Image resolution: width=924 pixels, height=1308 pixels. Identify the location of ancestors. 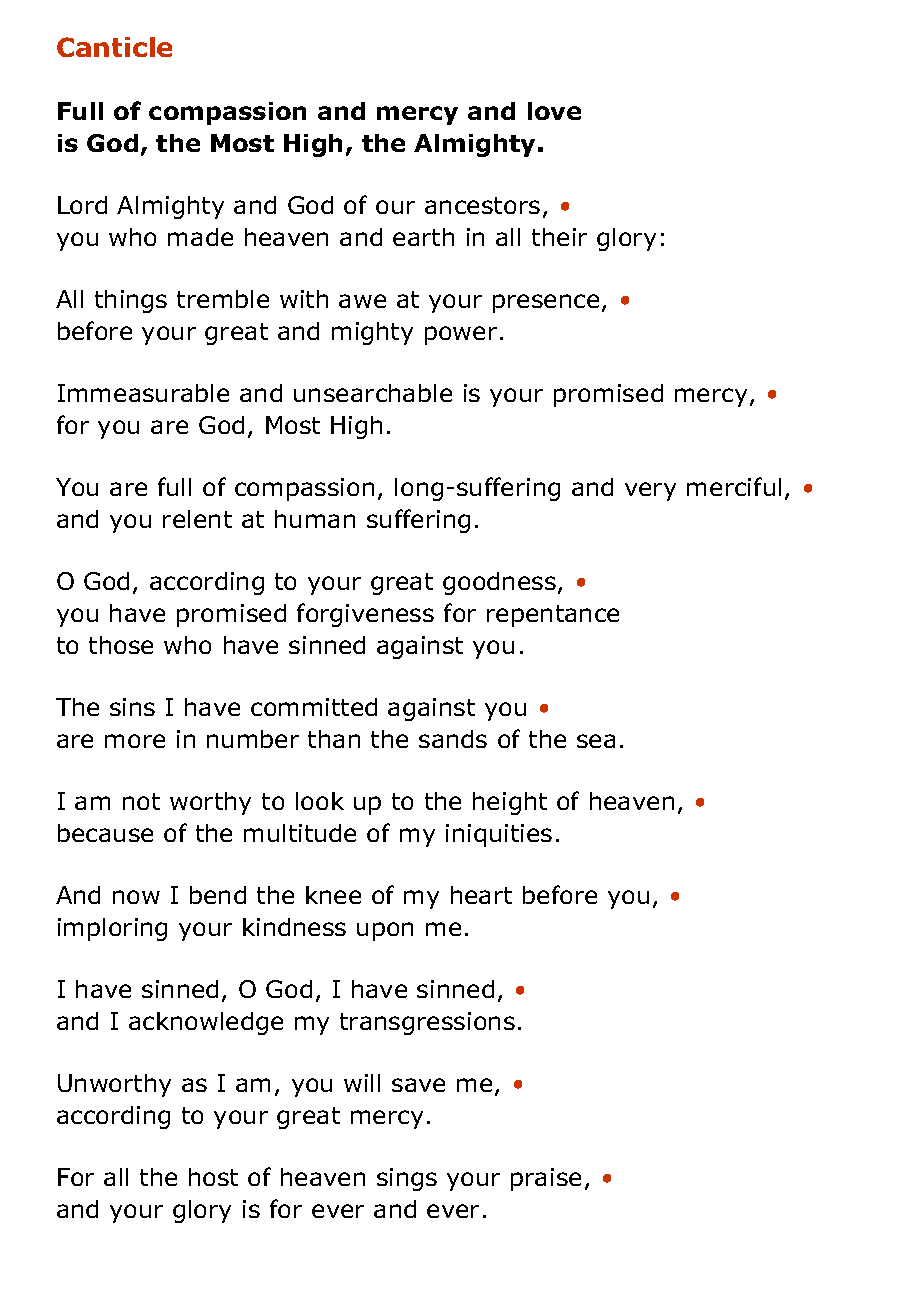
(482, 205).
